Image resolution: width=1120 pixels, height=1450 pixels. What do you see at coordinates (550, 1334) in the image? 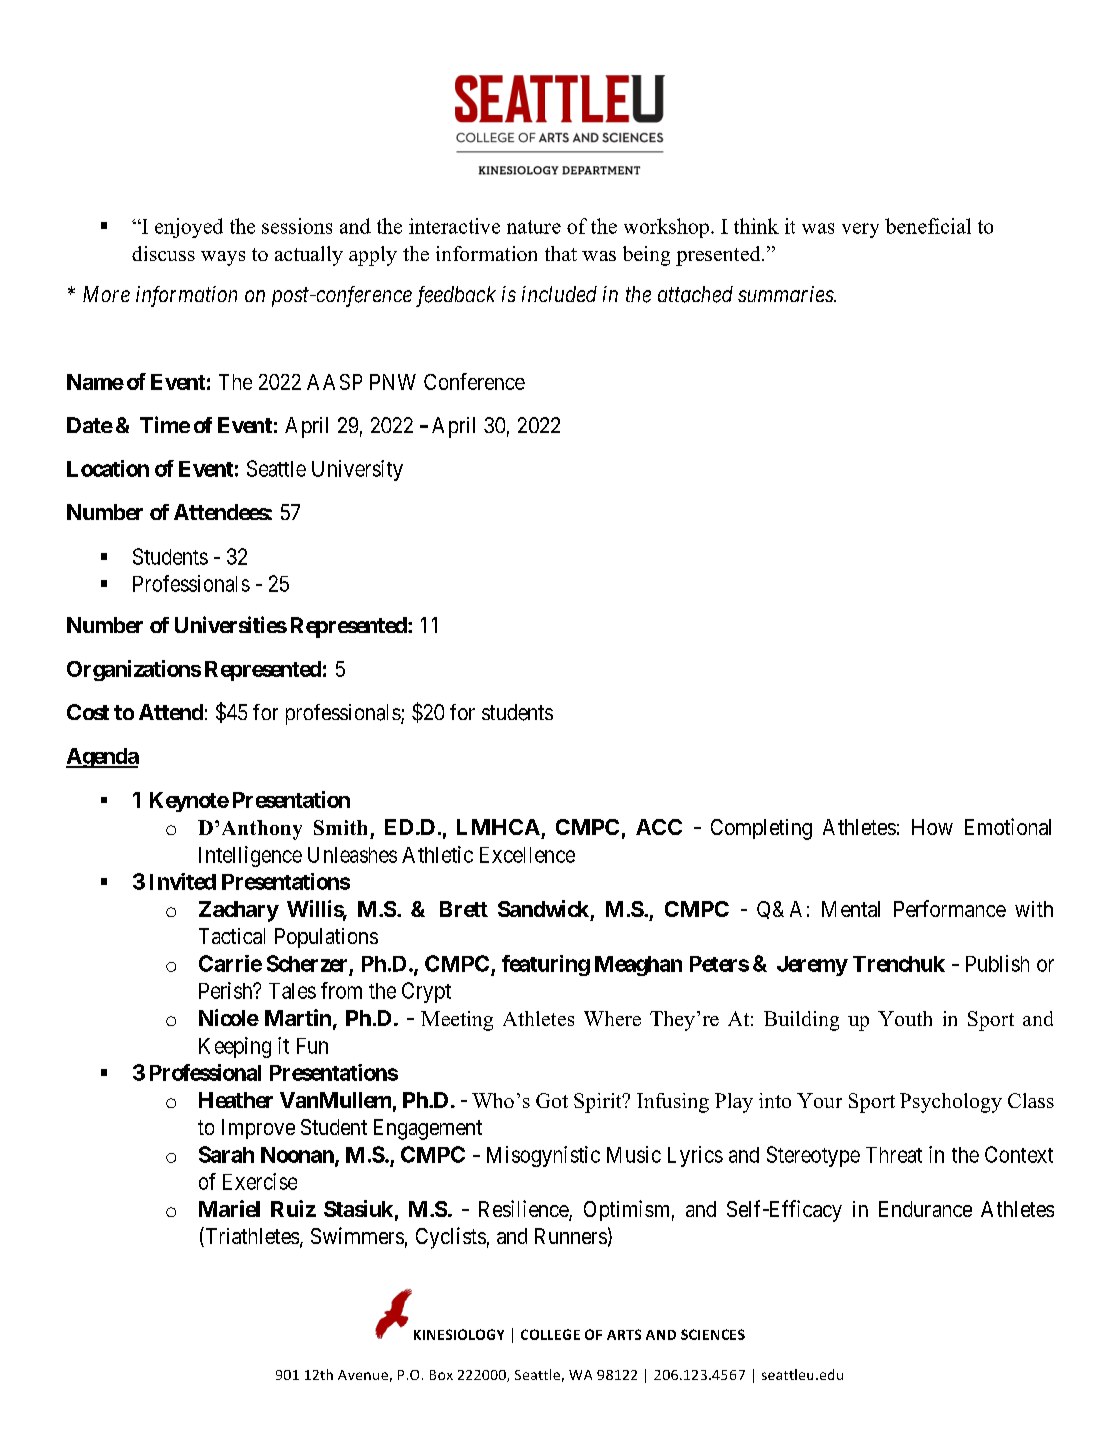
I see `COLLEGE` at bounding box center [550, 1334].
